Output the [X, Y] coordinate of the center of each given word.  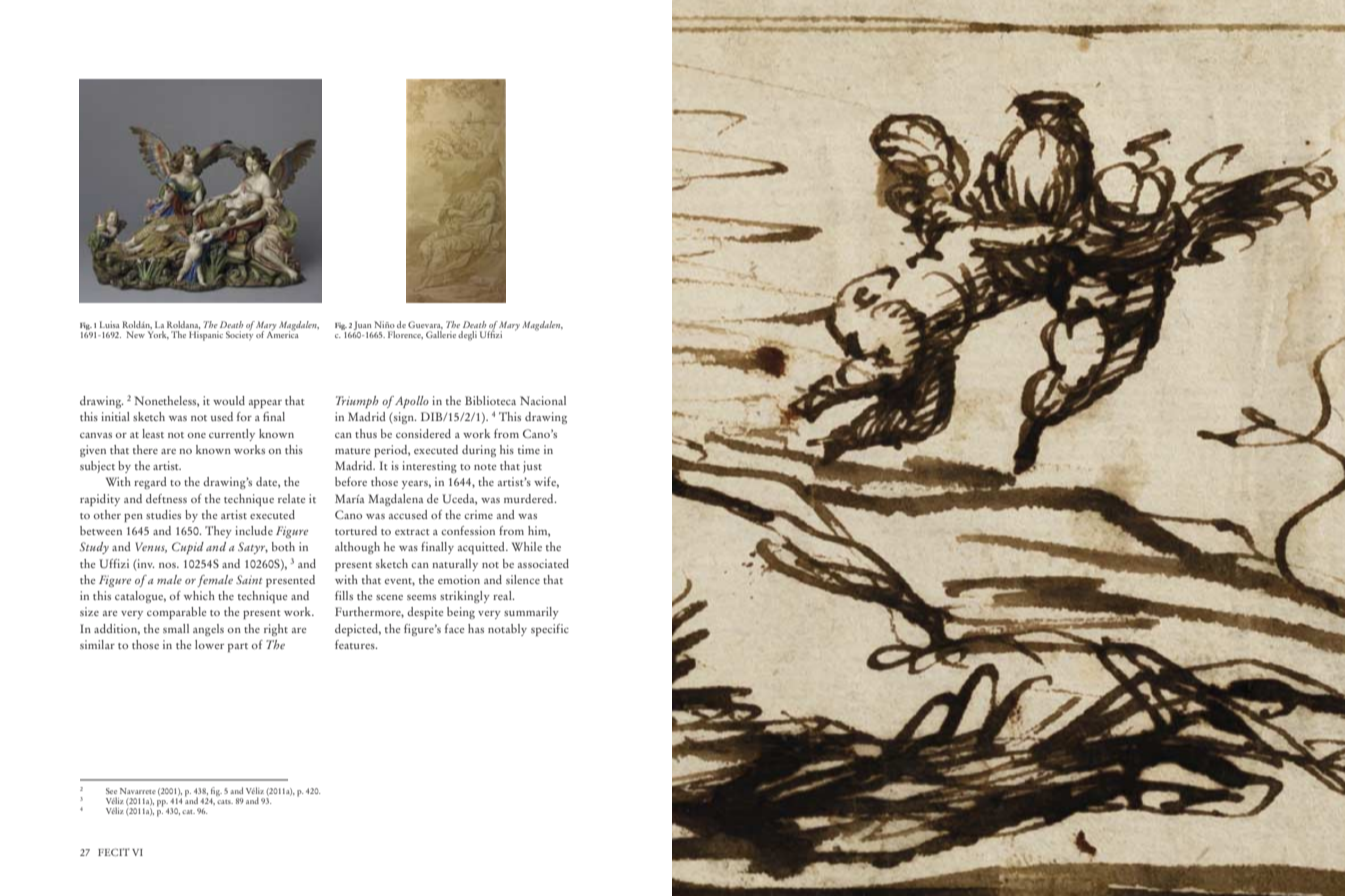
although [357, 548]
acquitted [482, 548]
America [283, 333]
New [135, 334]
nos [168, 565]
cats [225, 802]
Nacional [543, 400]
